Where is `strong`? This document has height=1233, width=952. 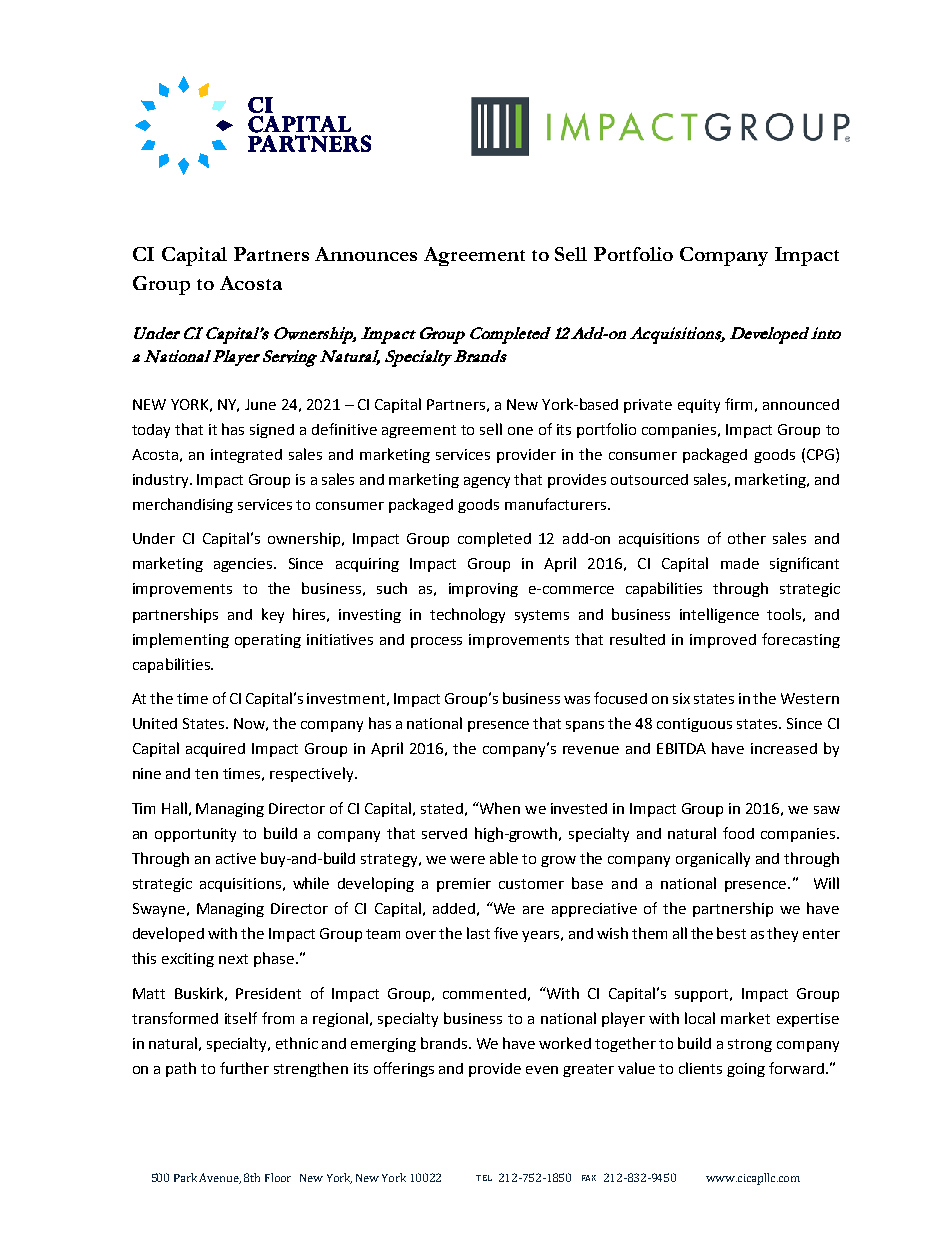
strong is located at coordinates (750, 1045).
